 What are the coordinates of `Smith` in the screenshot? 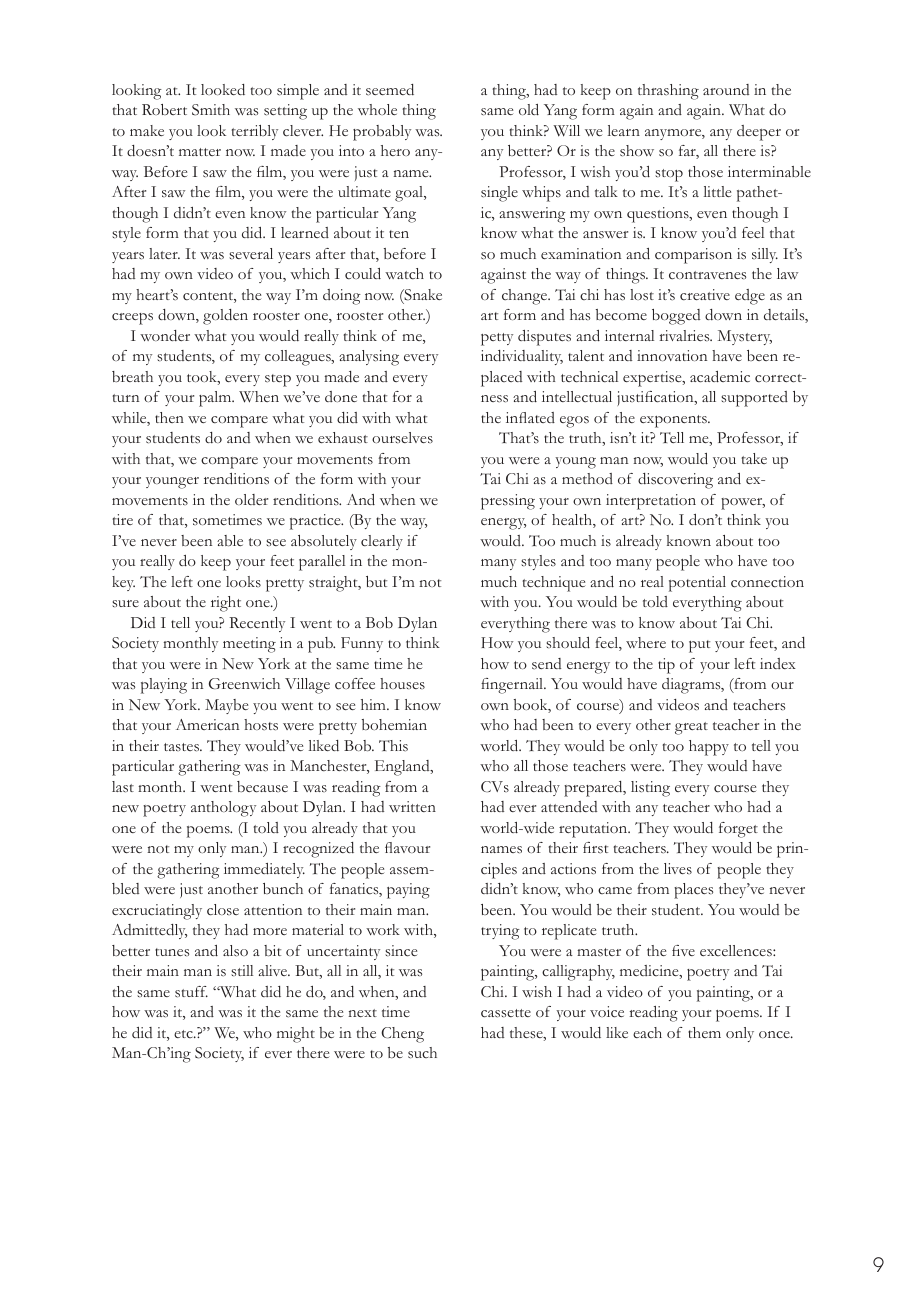 It's located at (211, 110).
